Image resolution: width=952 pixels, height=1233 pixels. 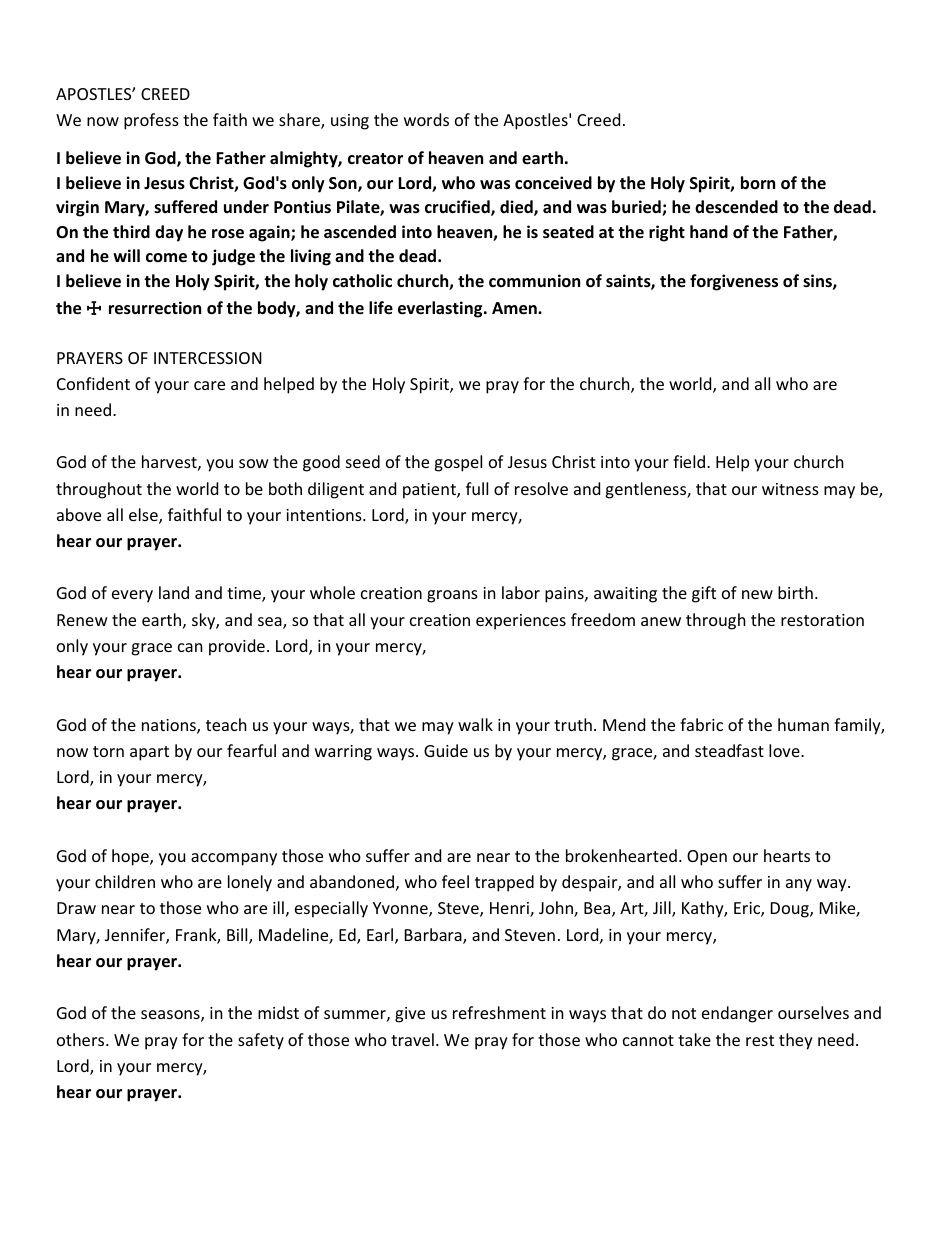 I want to click on INTERCESSION, so click(x=208, y=358).
